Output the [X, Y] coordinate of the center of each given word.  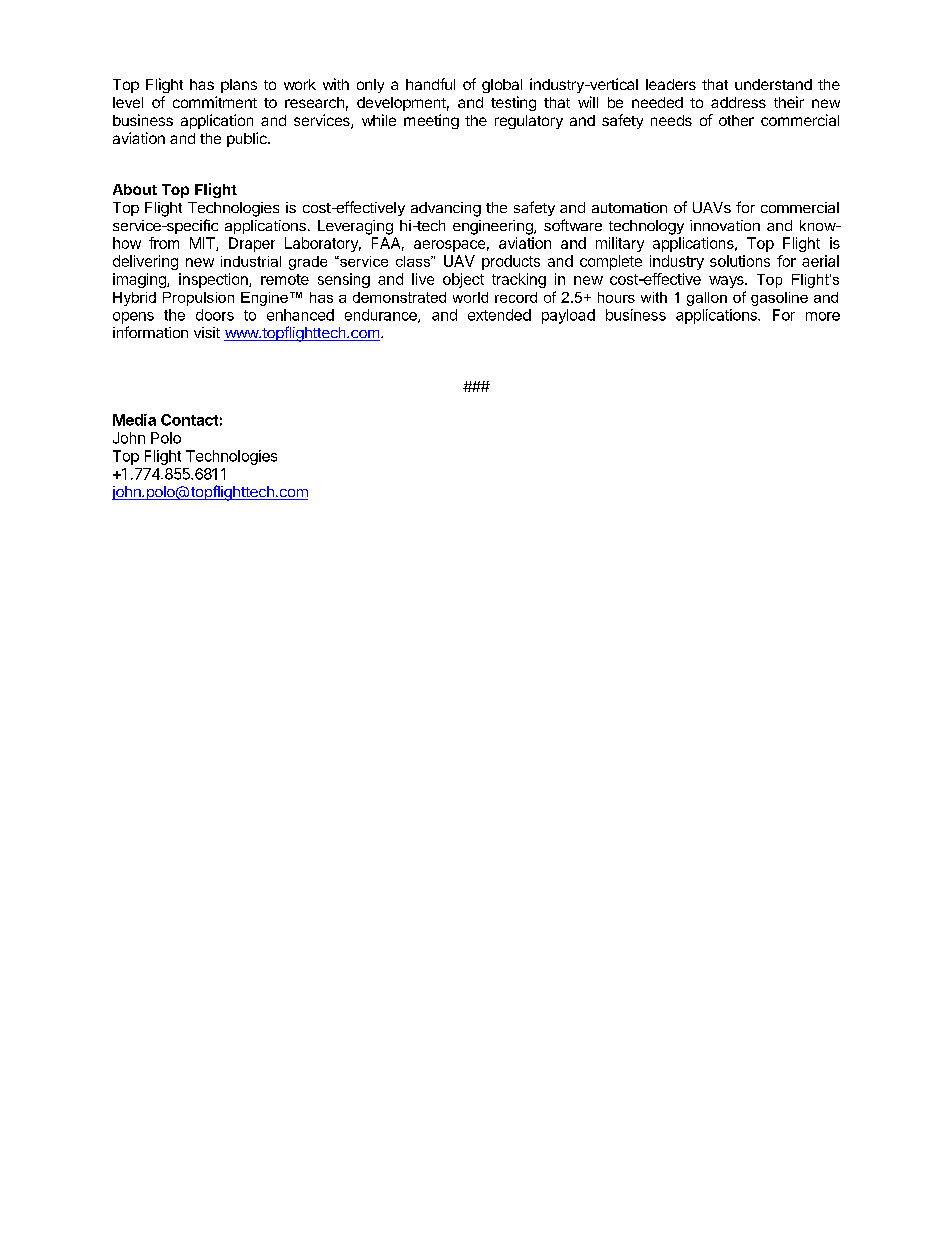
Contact [189, 420]
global [502, 86]
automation [629, 207]
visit [207, 332]
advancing [446, 209]
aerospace [449, 246]
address [738, 102]
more [823, 316]
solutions [740, 261]
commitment [215, 102]
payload [568, 316]
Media [134, 420]
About [135, 189]
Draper [252, 244]
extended [499, 315]
